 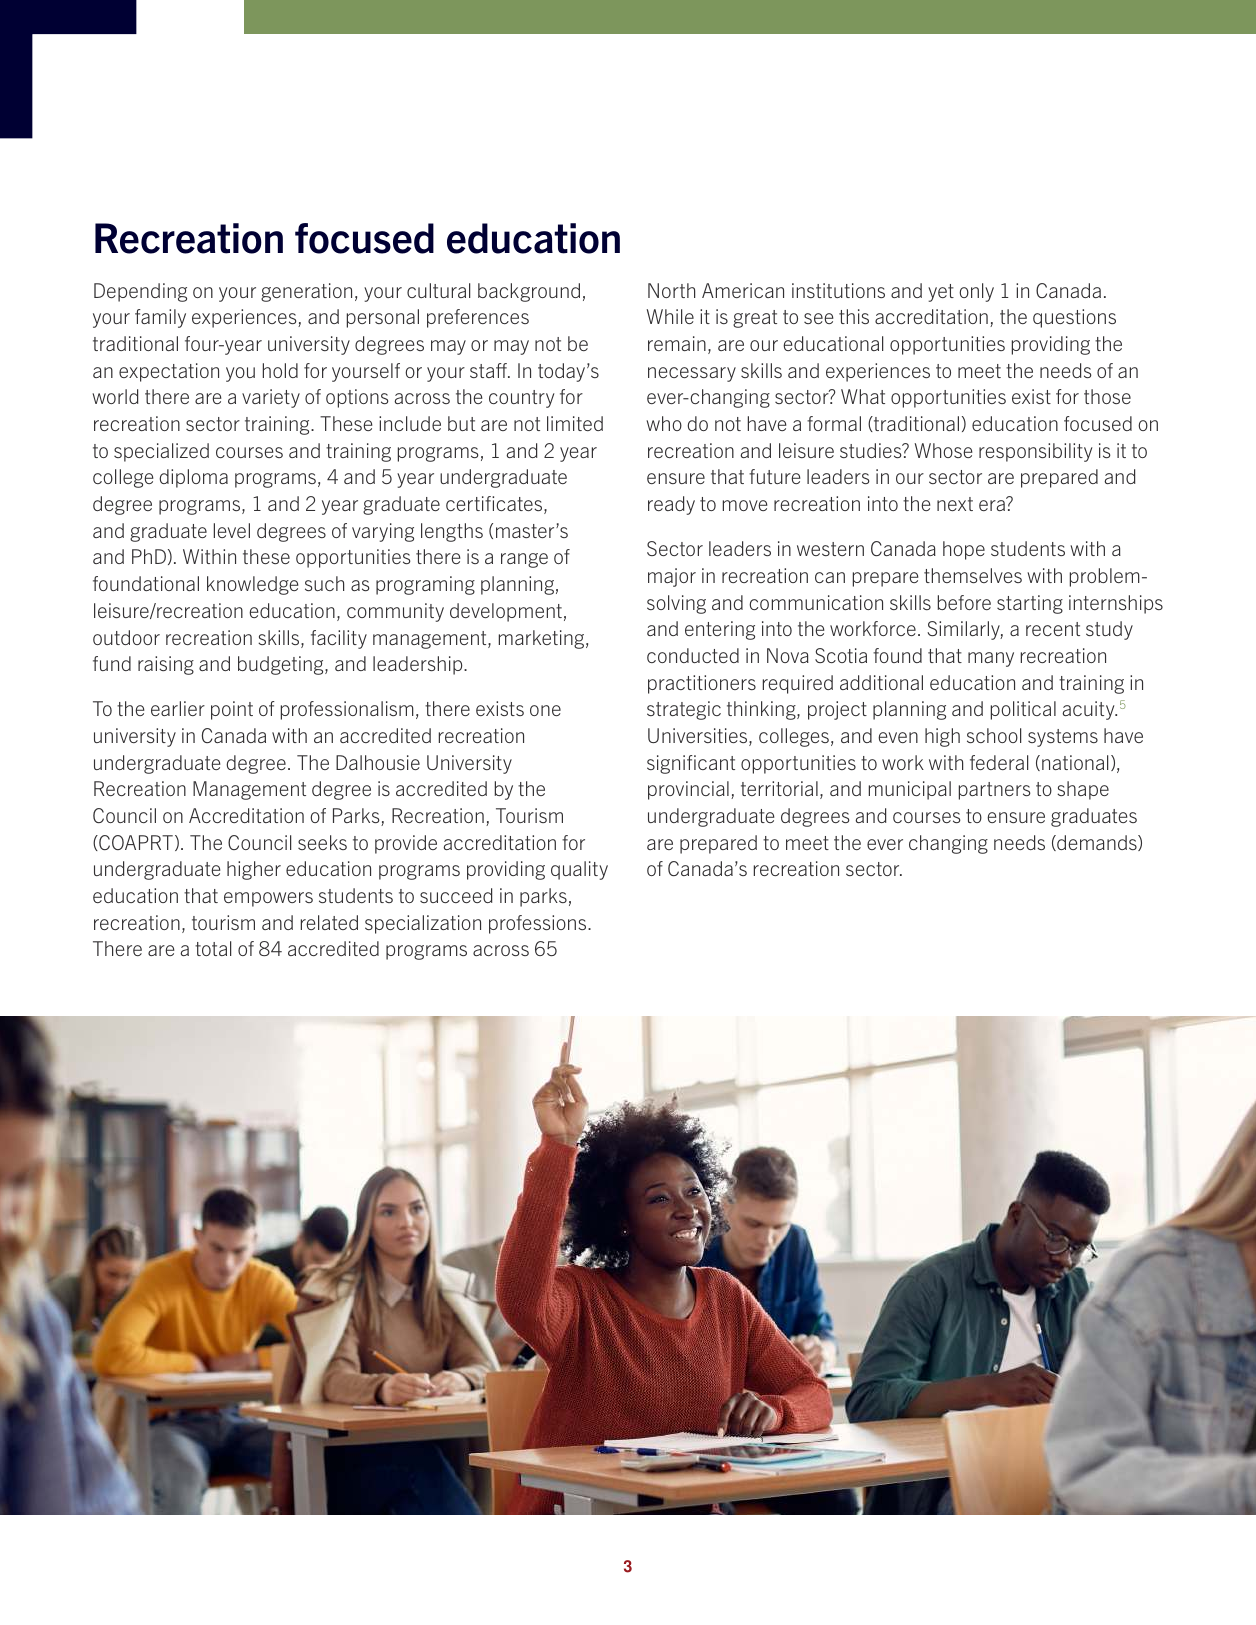 I want to click on total, so click(x=213, y=948).
